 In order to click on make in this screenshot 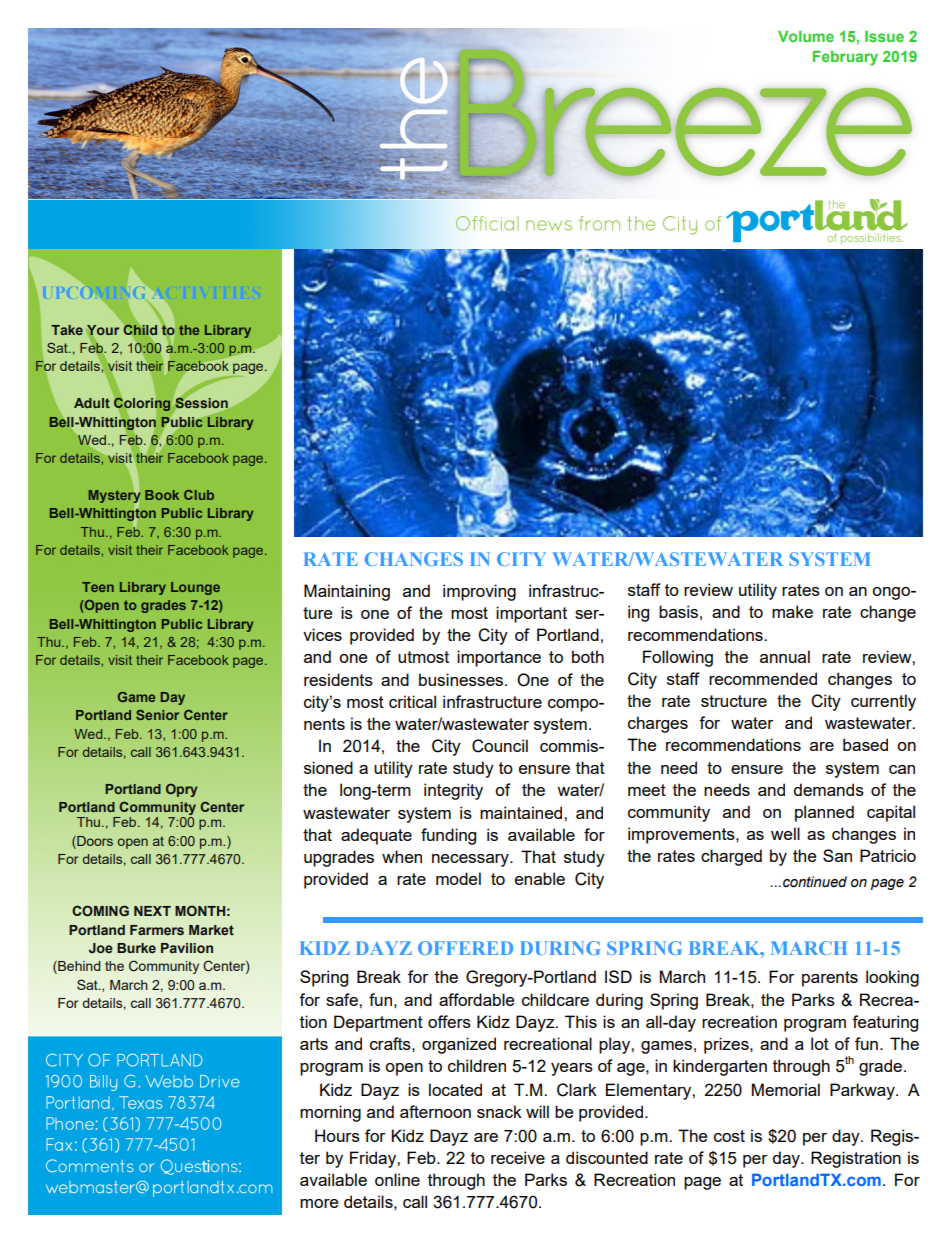, I will do `click(792, 611)`.
